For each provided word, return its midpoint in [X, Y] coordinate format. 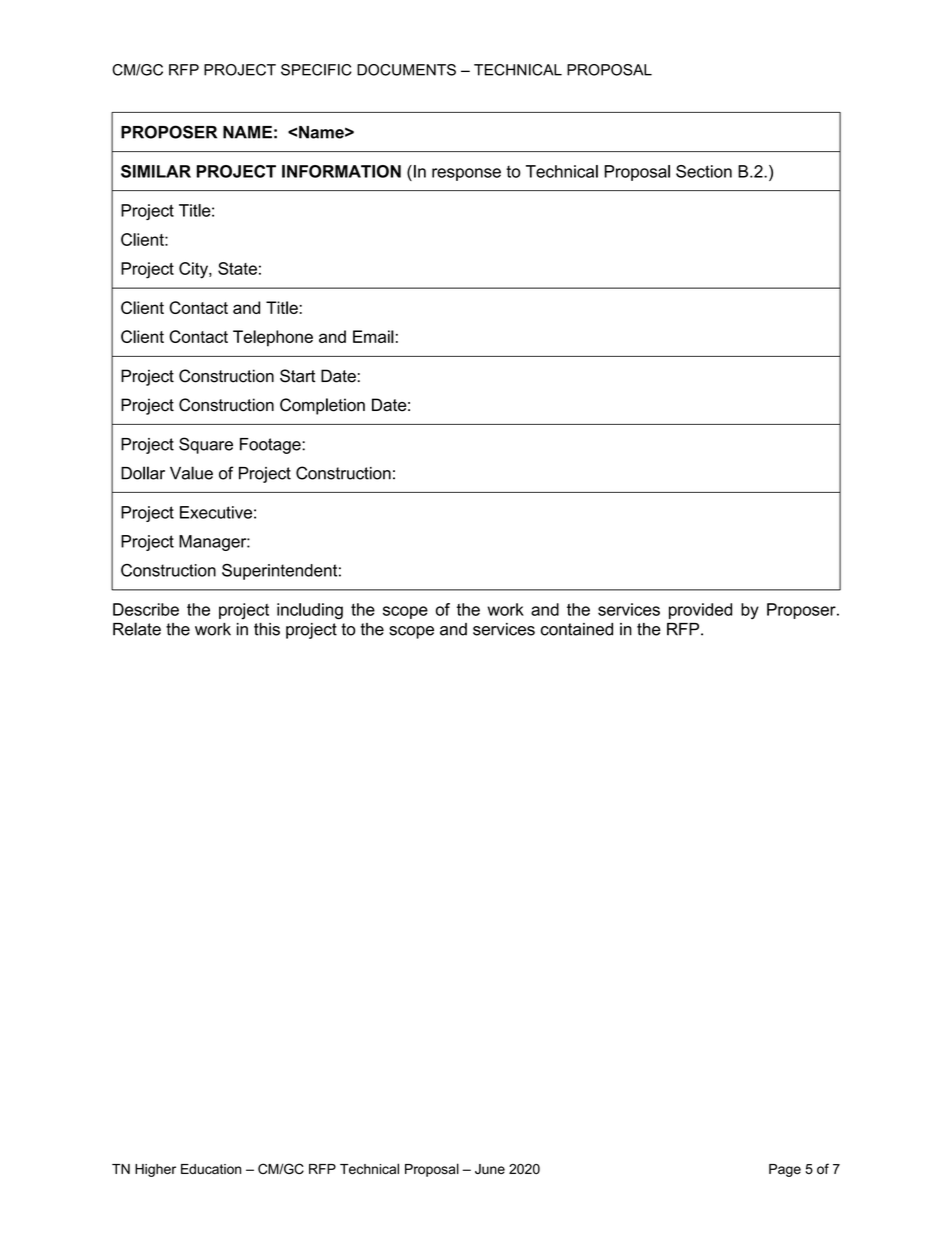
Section [704, 171]
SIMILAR [156, 171]
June [490, 1169]
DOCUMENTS [406, 70]
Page [785, 1170]
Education [211, 1169]
